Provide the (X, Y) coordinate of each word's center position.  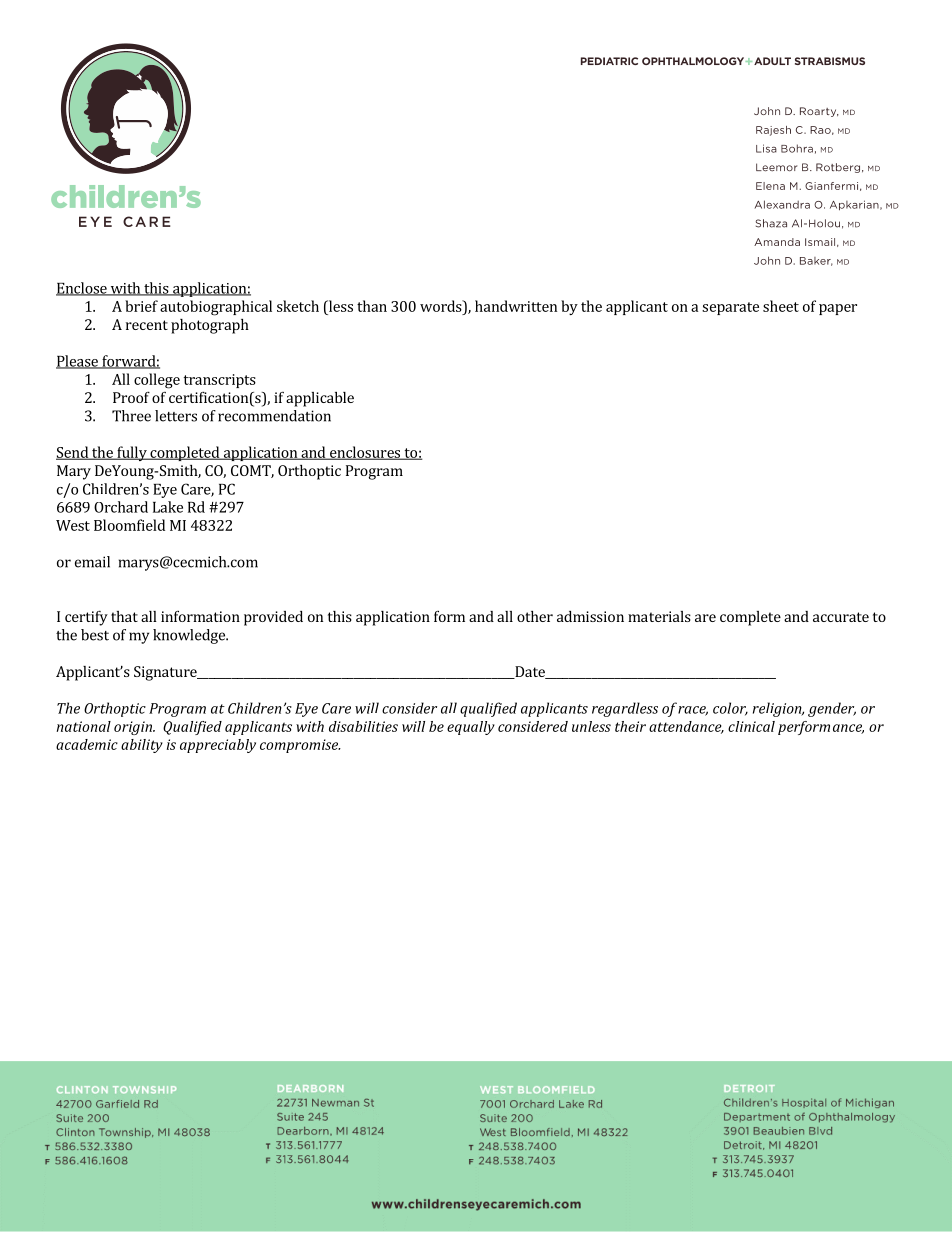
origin (134, 728)
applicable (320, 399)
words (442, 306)
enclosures (365, 453)
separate (730, 308)
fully (132, 453)
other (535, 616)
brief (141, 306)
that (124, 616)
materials (659, 616)
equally (471, 728)
